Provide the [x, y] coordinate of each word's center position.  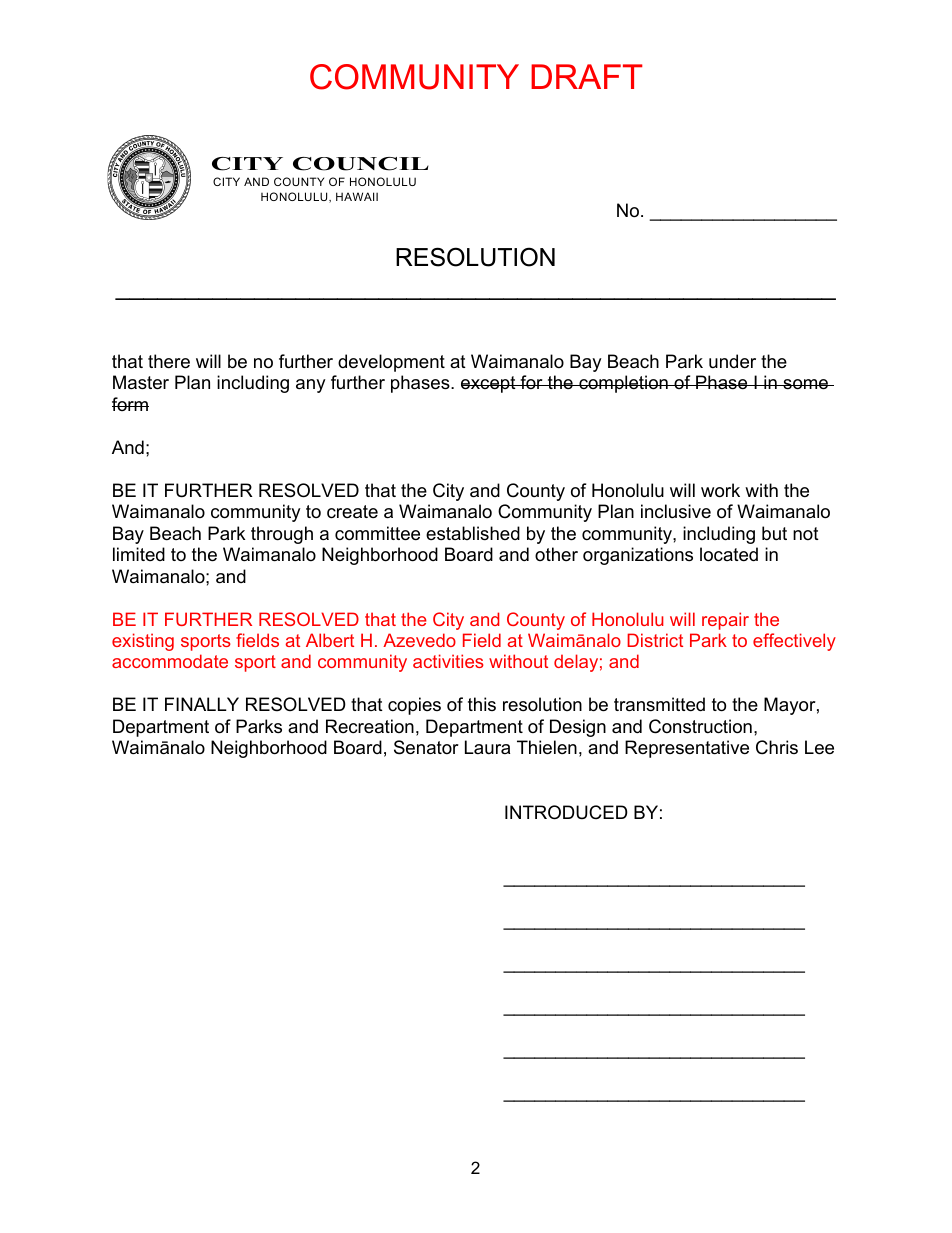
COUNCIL [361, 164]
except [489, 384]
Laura [487, 747]
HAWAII [357, 196]
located [729, 554]
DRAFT [587, 76]
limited [139, 554]
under [732, 361]
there [169, 361]
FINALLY [202, 704]
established [473, 533]
